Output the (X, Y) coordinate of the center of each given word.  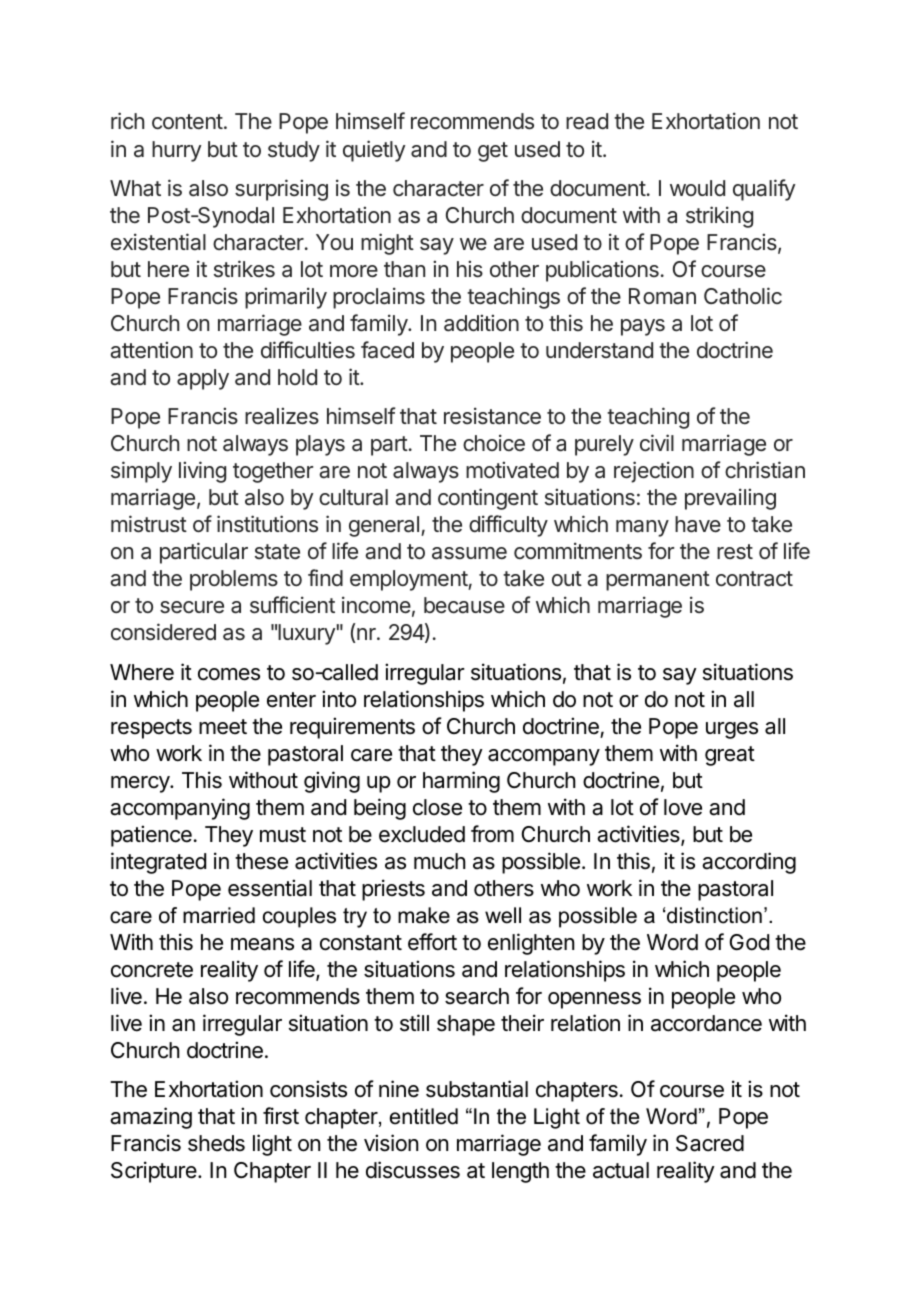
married (219, 915)
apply (203, 379)
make (424, 915)
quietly (374, 151)
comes (229, 674)
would (697, 188)
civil (657, 443)
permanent (658, 581)
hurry (177, 151)
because (464, 605)
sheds (216, 1143)
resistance (492, 416)
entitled (424, 1116)
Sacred (710, 1143)
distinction (714, 915)
